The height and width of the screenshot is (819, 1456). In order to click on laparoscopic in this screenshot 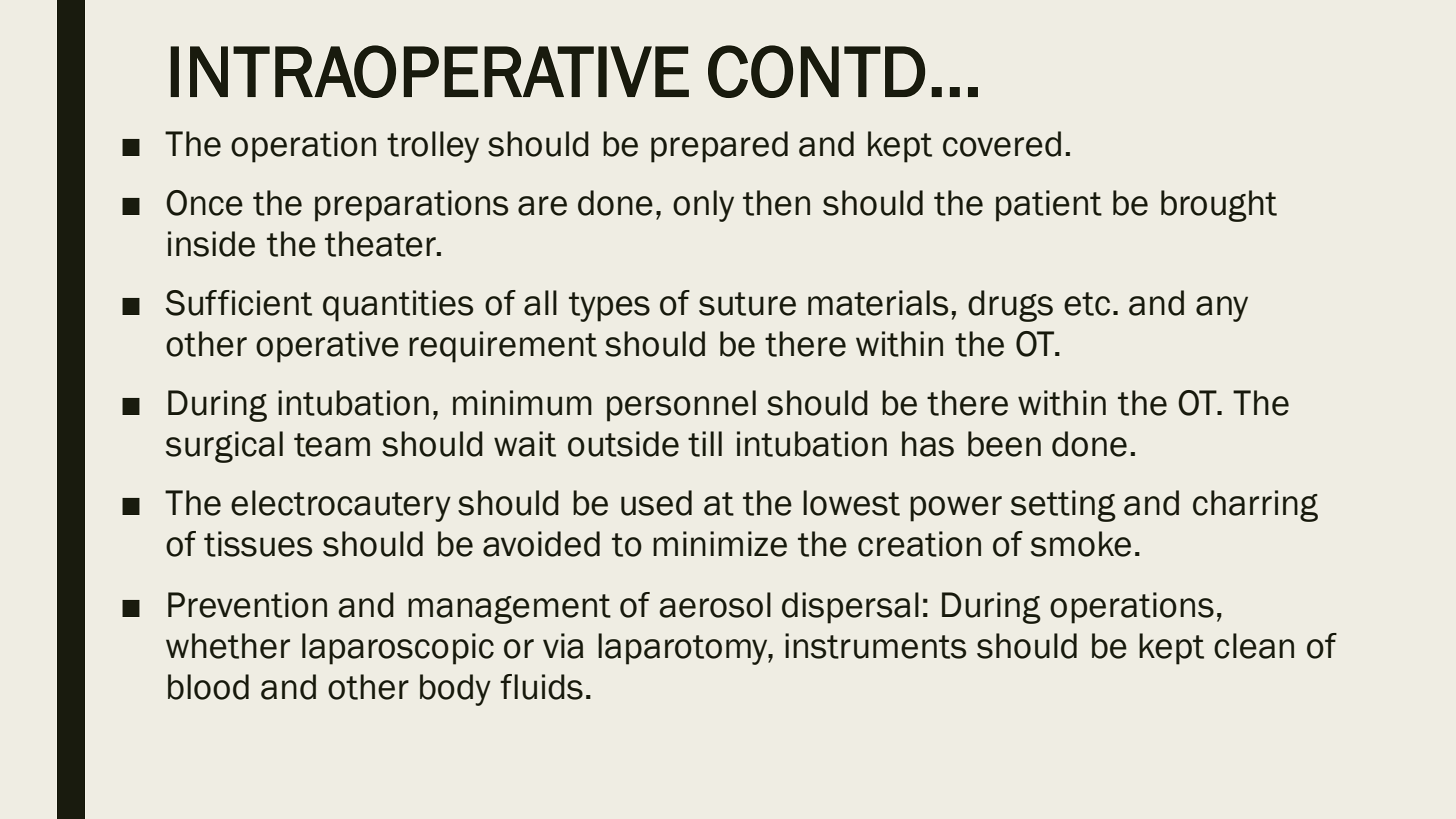, I will do `click(398, 649)`.
